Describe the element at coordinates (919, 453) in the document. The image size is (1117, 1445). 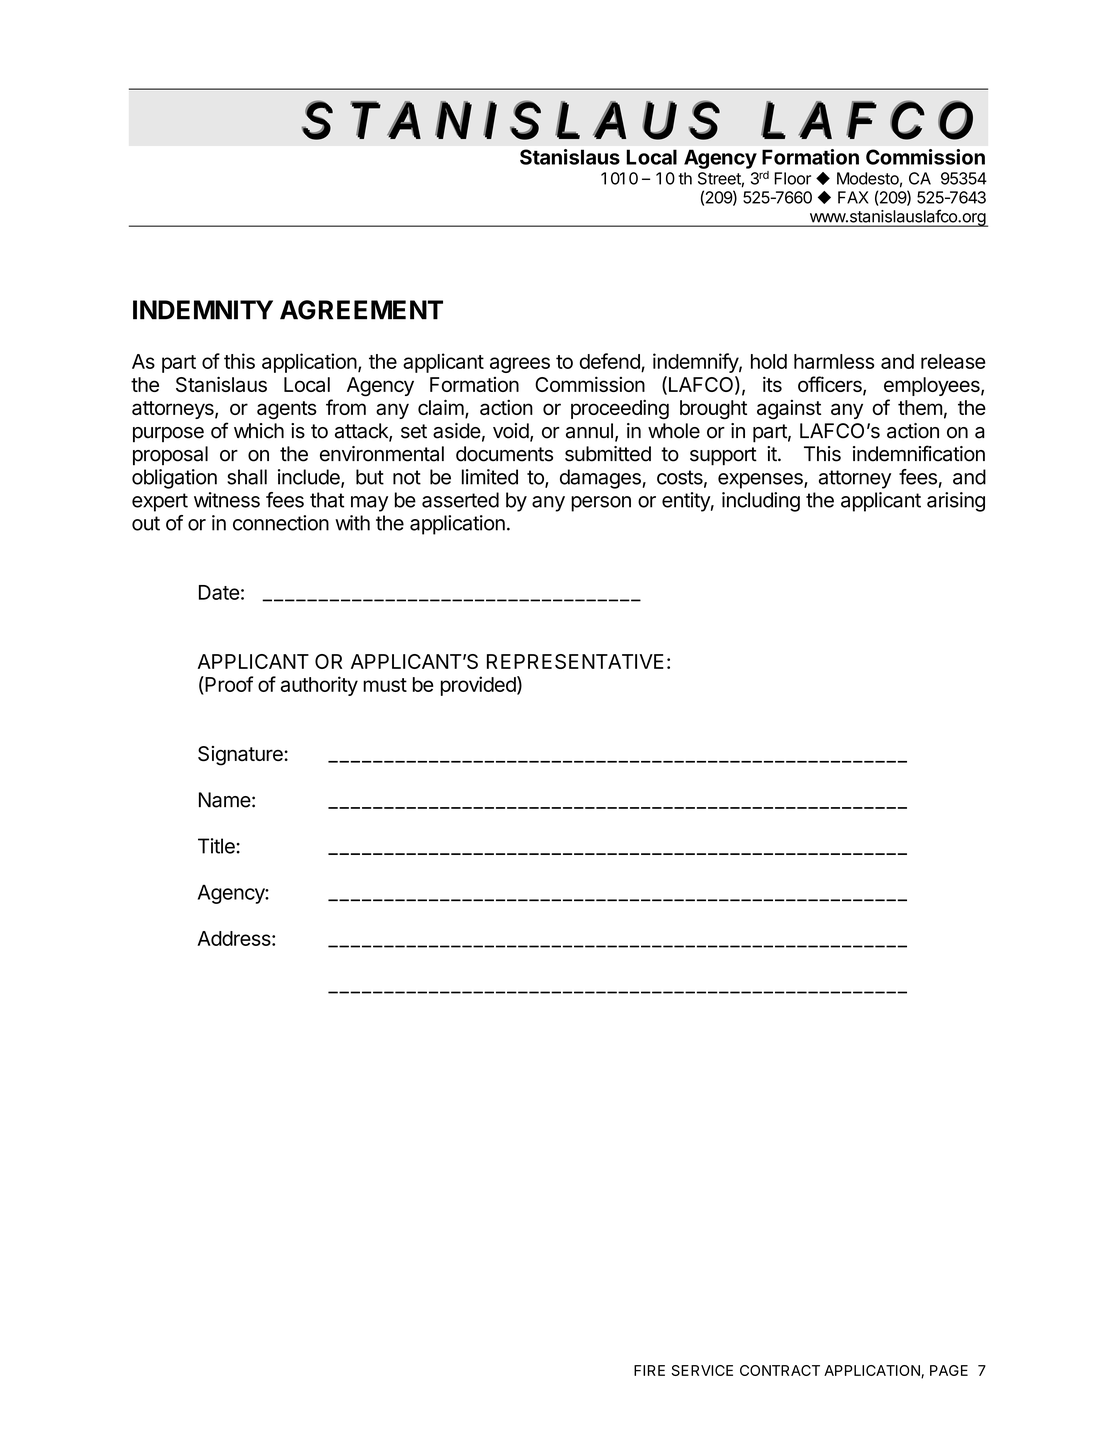
I see `indemnification` at that location.
